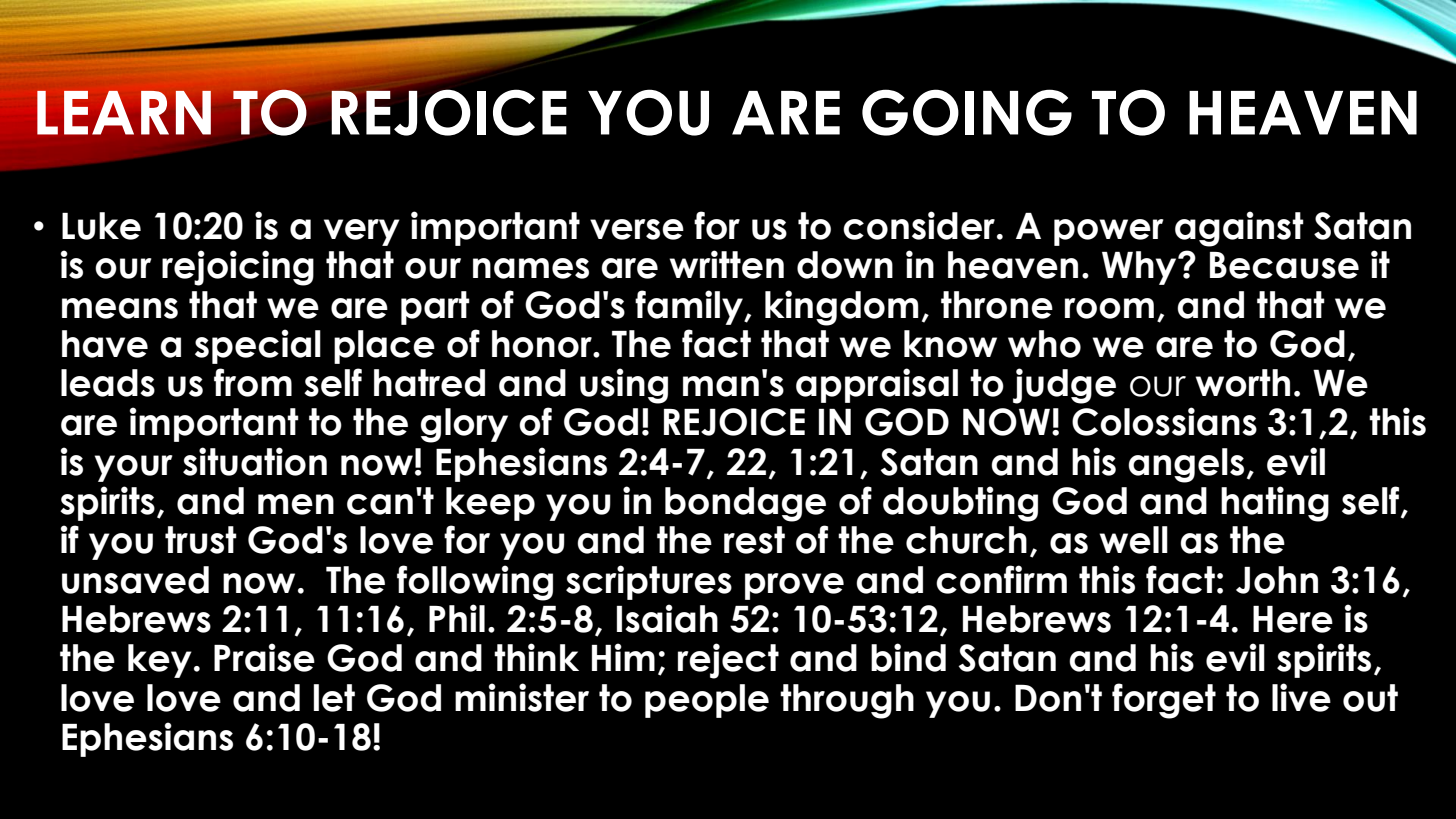  What do you see at coordinates (745, 504) in the image?
I see `bondage` at bounding box center [745, 504].
